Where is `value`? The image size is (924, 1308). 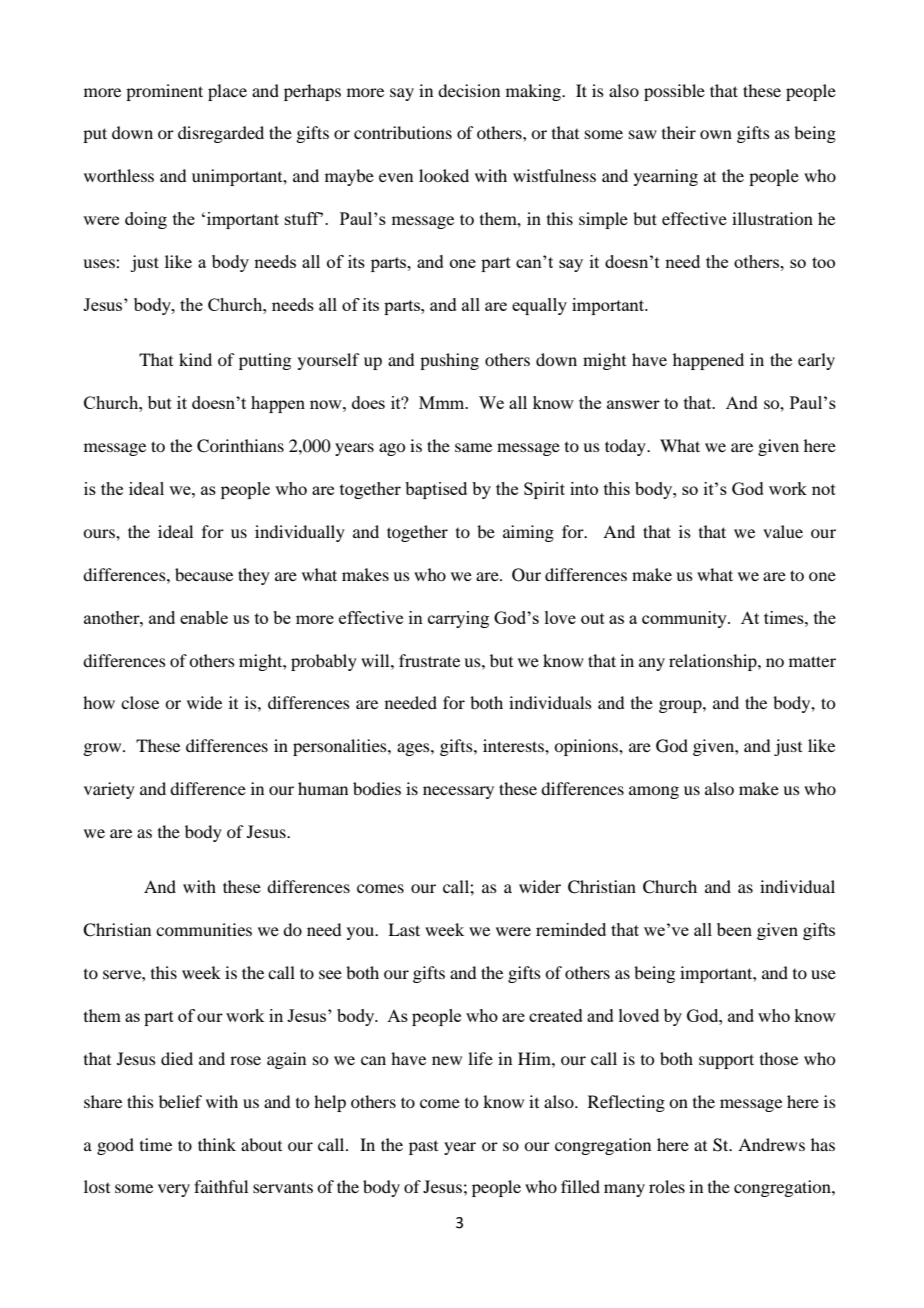 value is located at coordinates (783, 531).
